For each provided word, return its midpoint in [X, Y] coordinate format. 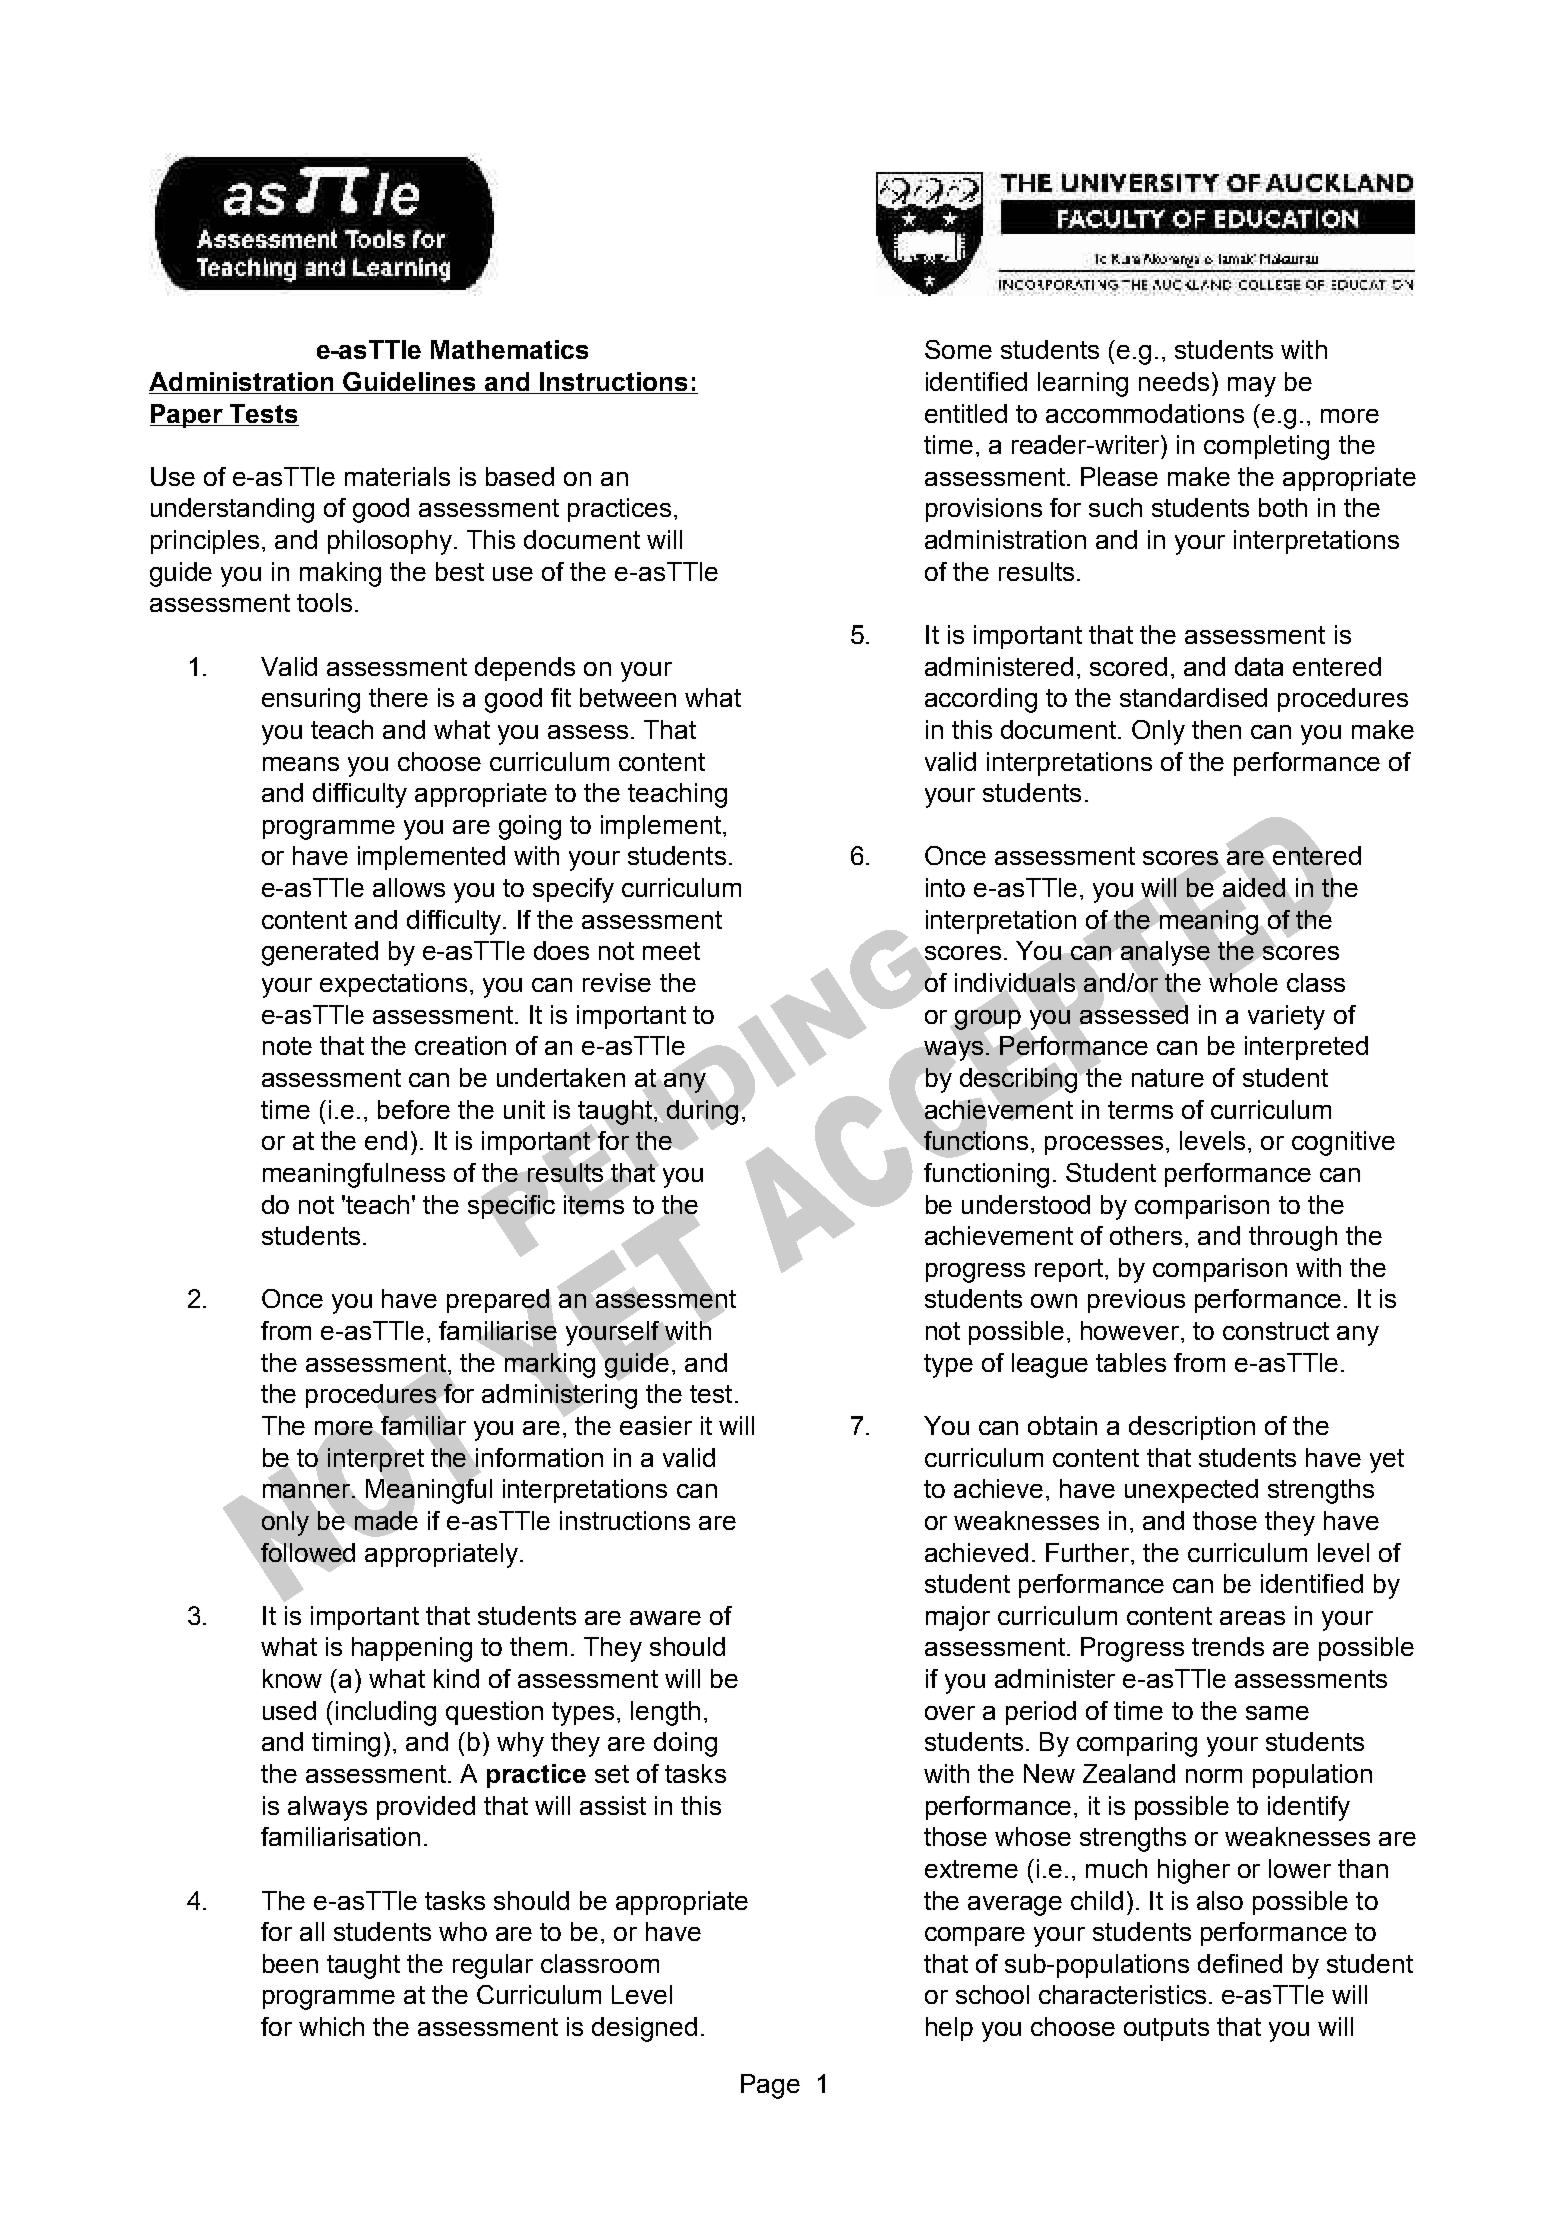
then [1216, 729]
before [414, 1109]
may [1252, 387]
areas [1252, 1618]
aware [665, 1618]
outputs [1166, 2029]
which [331, 2026]
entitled [966, 413]
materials [397, 476]
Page [770, 2086]
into [945, 887]
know [292, 1678]
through [1293, 1238]
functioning [986, 1175]
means [301, 764]
